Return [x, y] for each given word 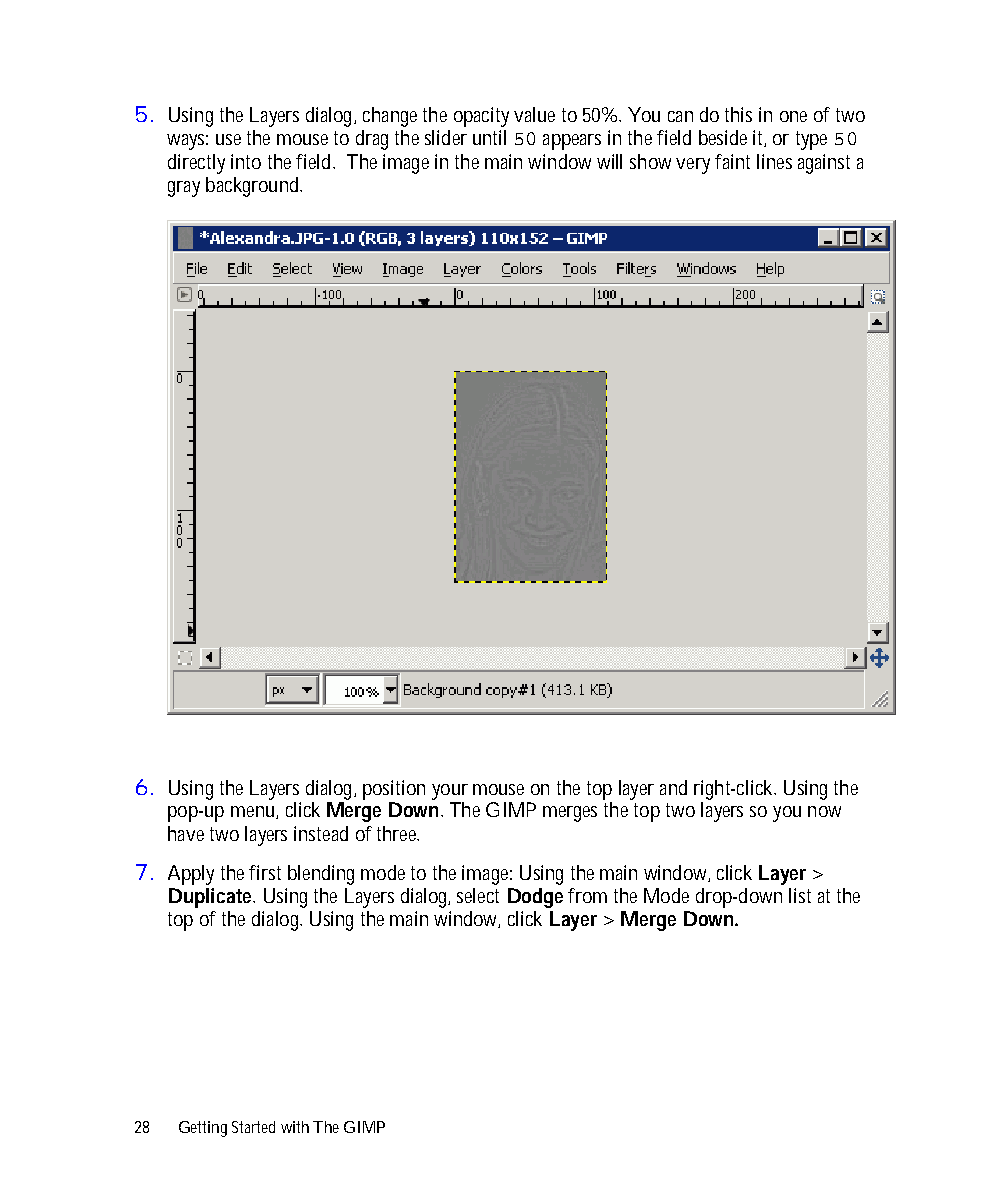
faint [732, 161]
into [246, 161]
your [450, 792]
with [295, 1127]
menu [254, 812]
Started [253, 1127]
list [800, 895]
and [673, 787]
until [489, 137]
